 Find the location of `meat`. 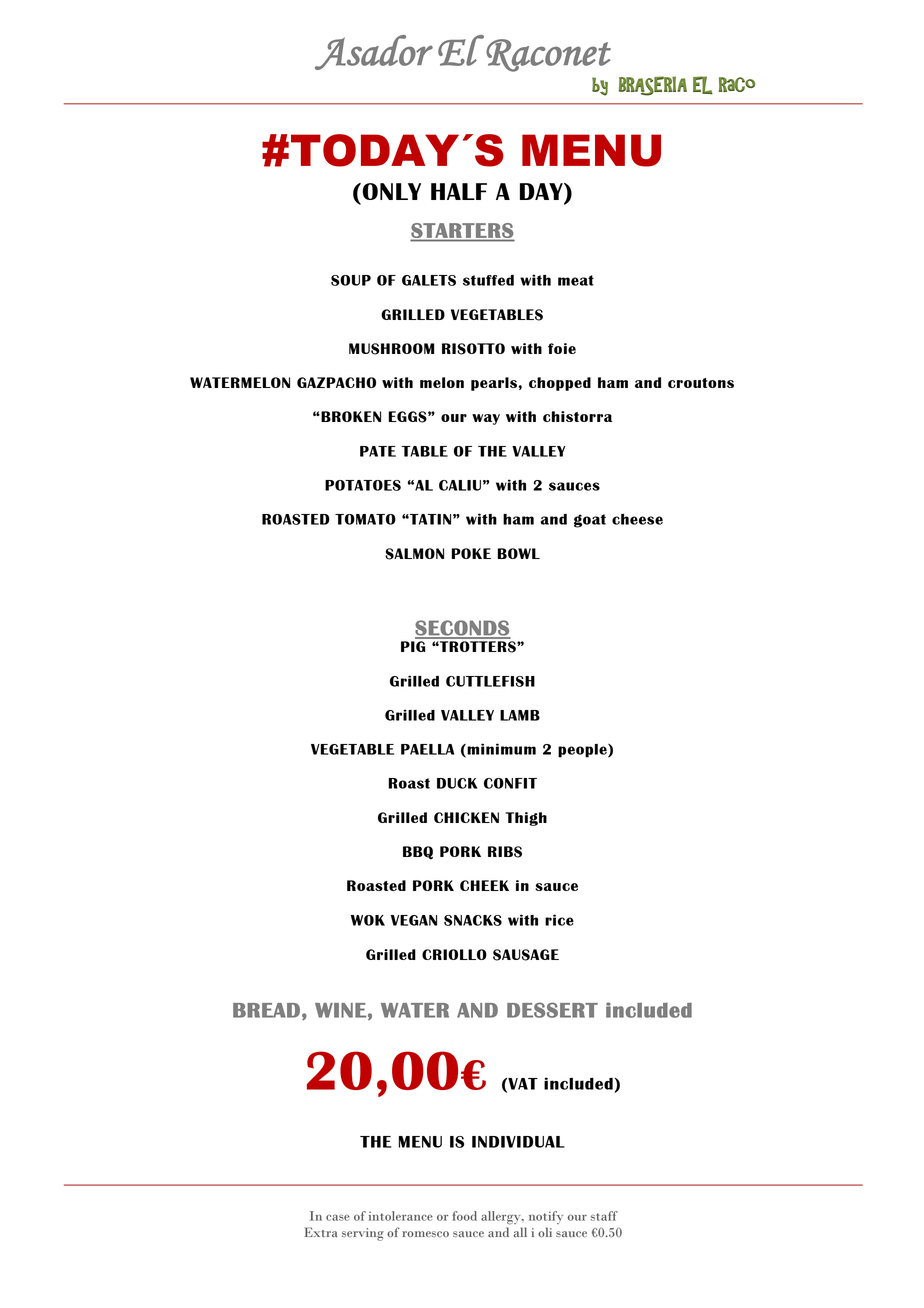

meat is located at coordinates (576, 280).
